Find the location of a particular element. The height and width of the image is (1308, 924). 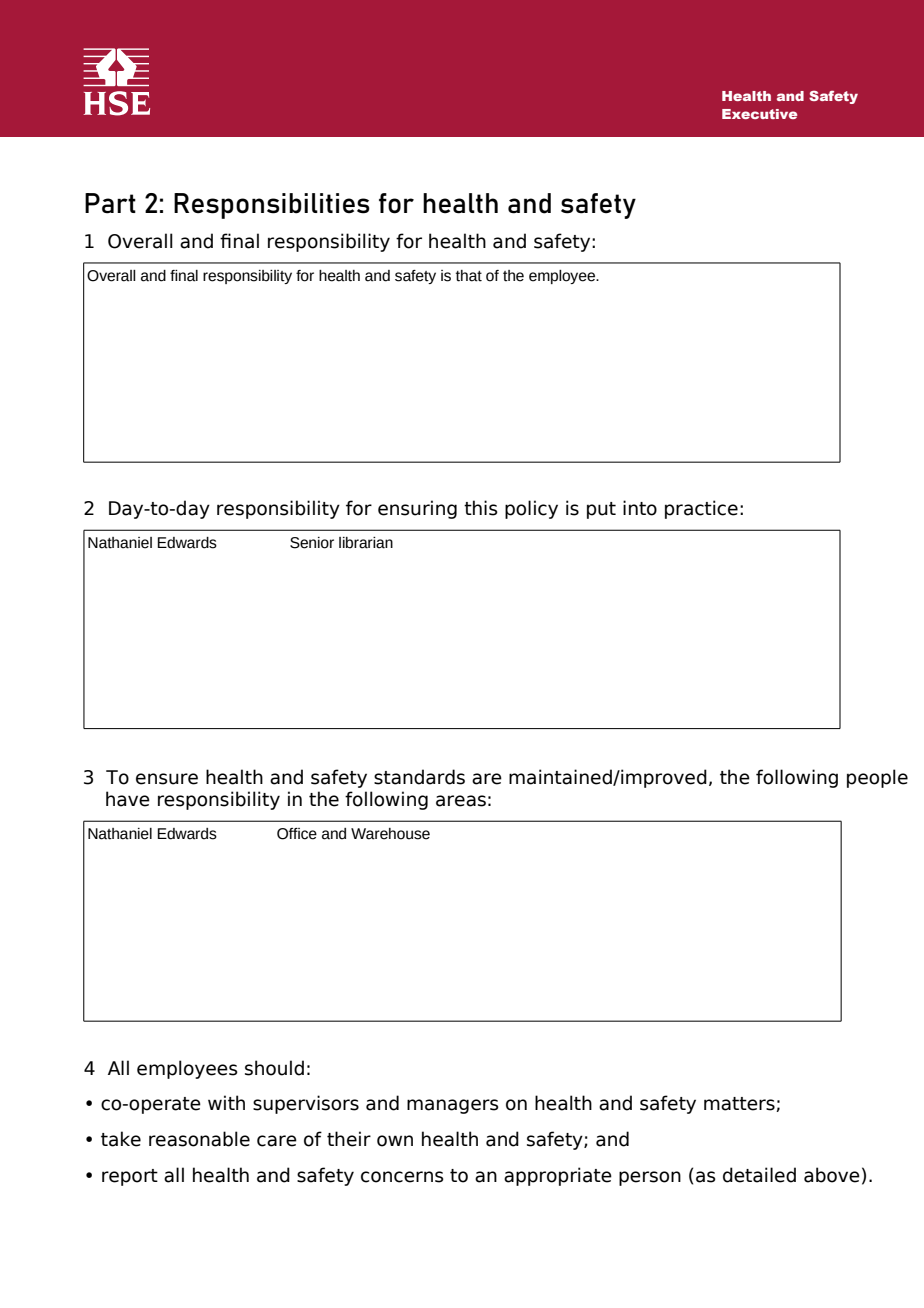

reasonable is located at coordinates (199, 1139).
